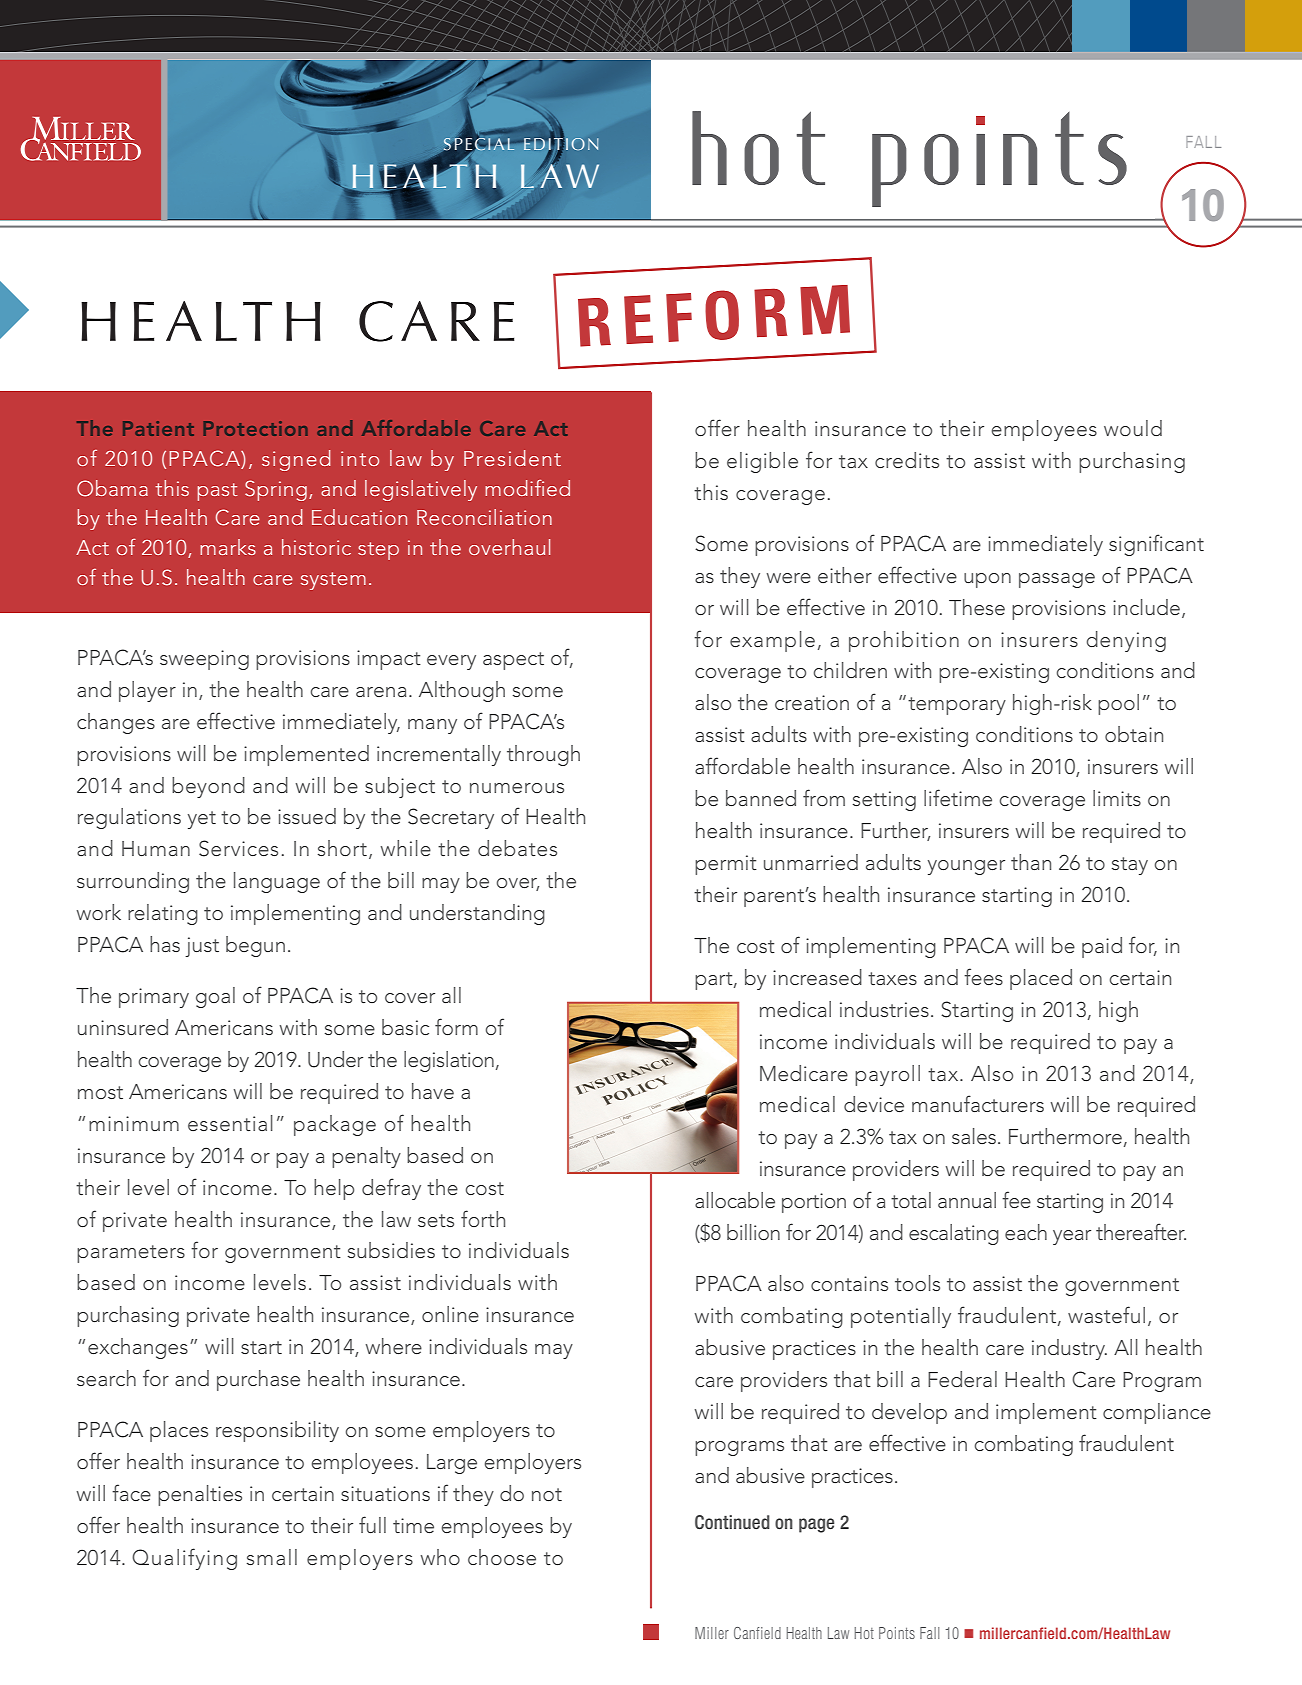  I want to click on Edition, so click(561, 144).
